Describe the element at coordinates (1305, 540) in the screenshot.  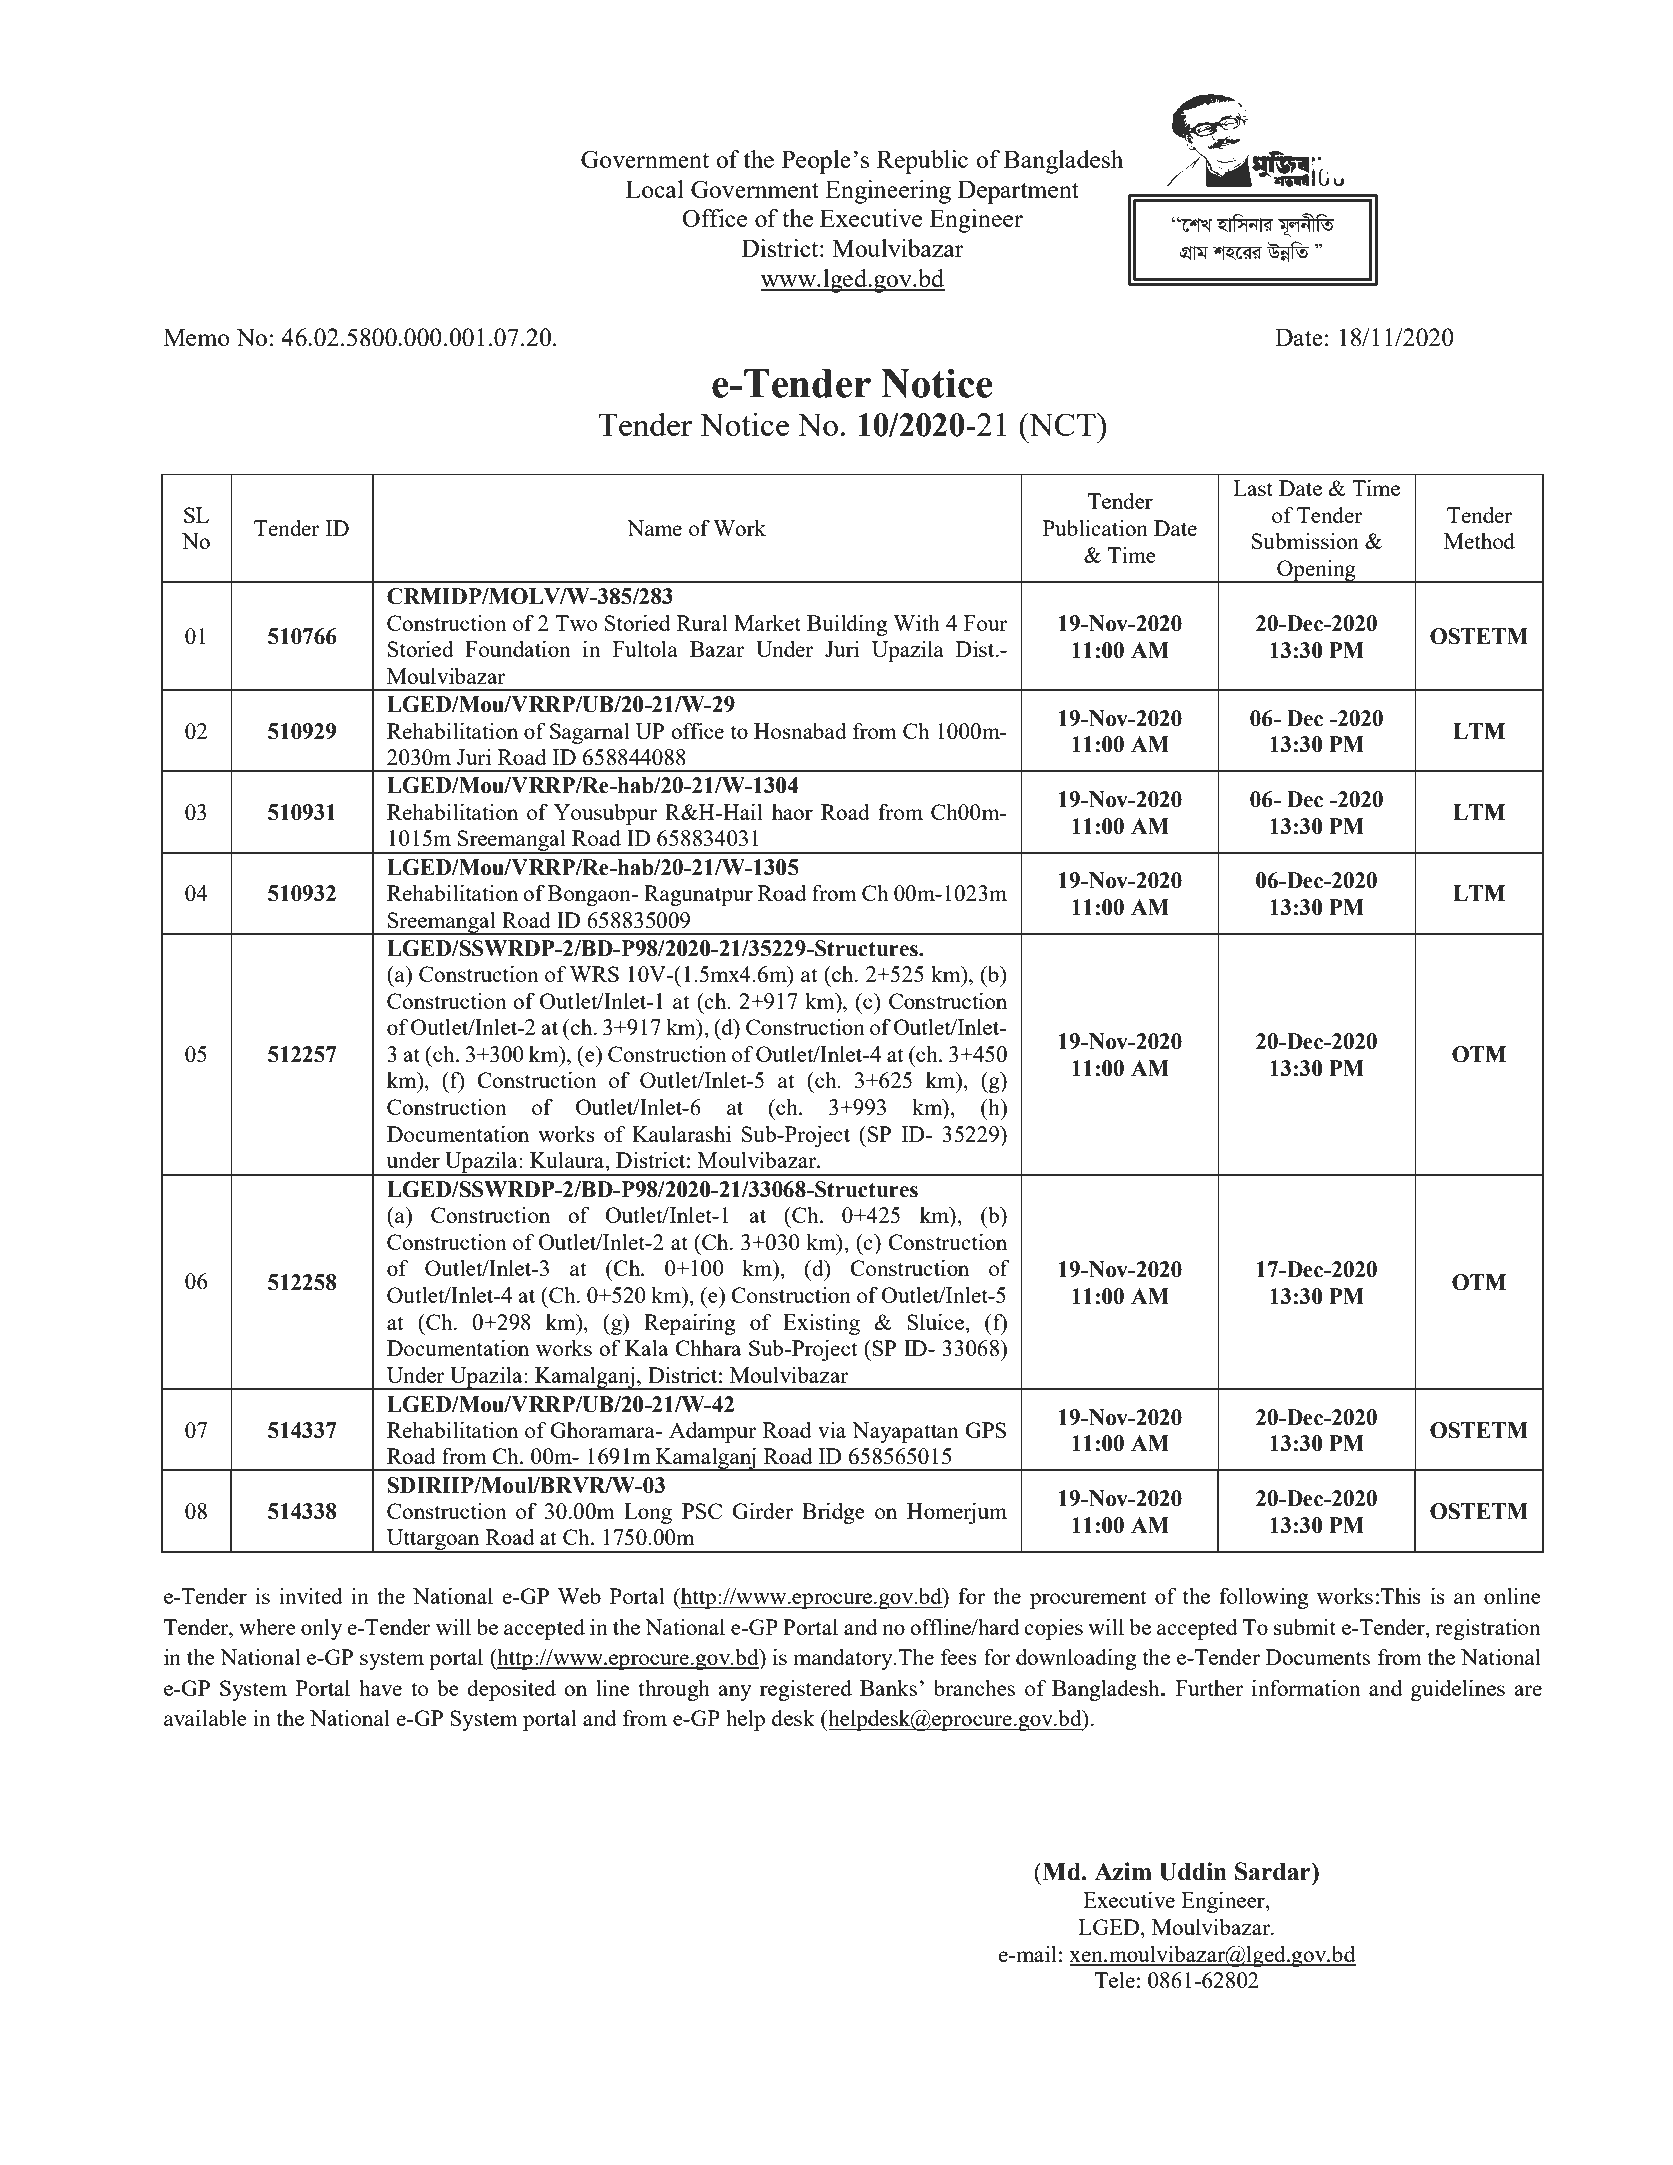
I see `Submission` at that location.
